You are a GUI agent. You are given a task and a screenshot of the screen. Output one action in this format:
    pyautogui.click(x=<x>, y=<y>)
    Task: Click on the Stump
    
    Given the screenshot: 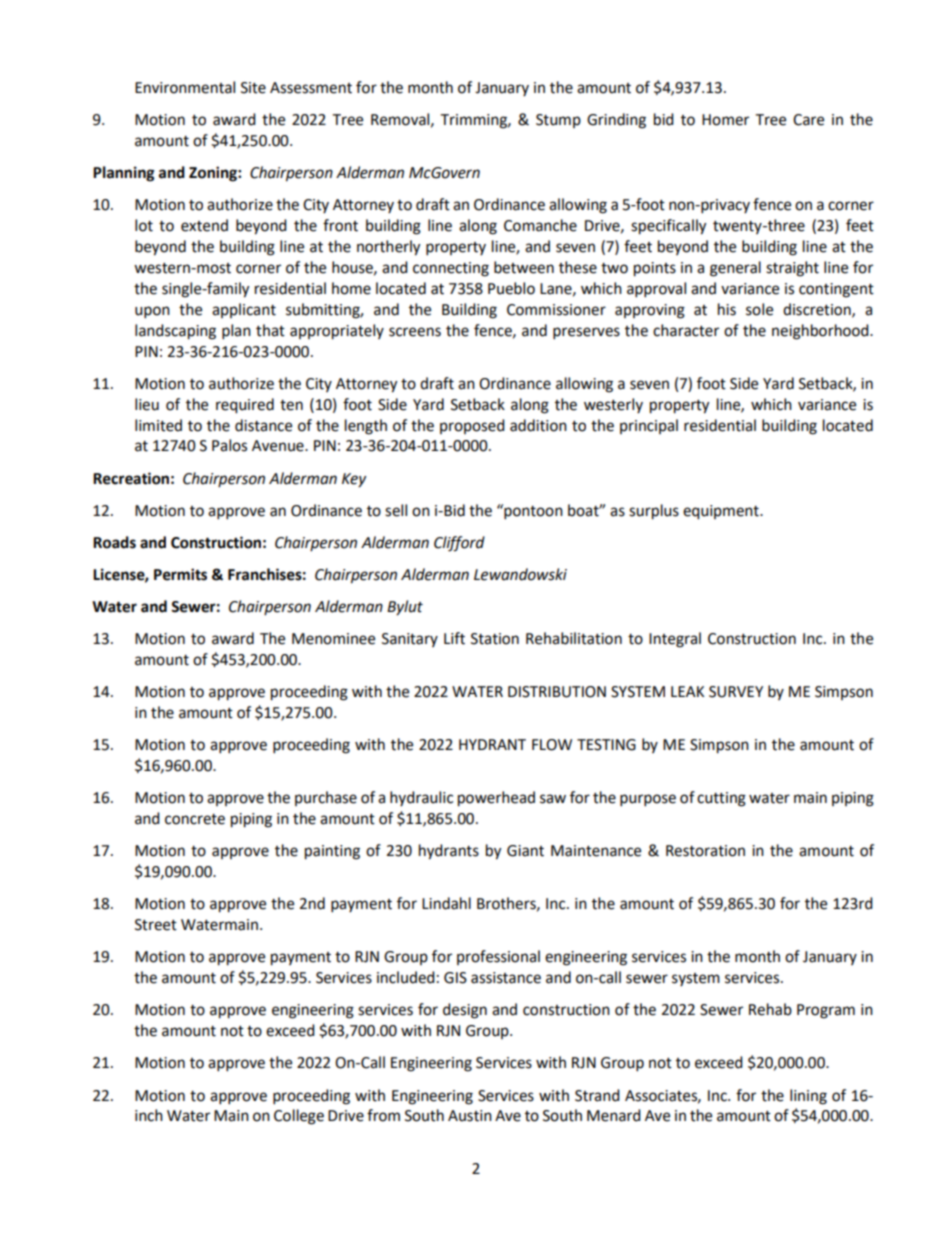 What is the action you would take?
    pyautogui.click(x=558, y=121)
